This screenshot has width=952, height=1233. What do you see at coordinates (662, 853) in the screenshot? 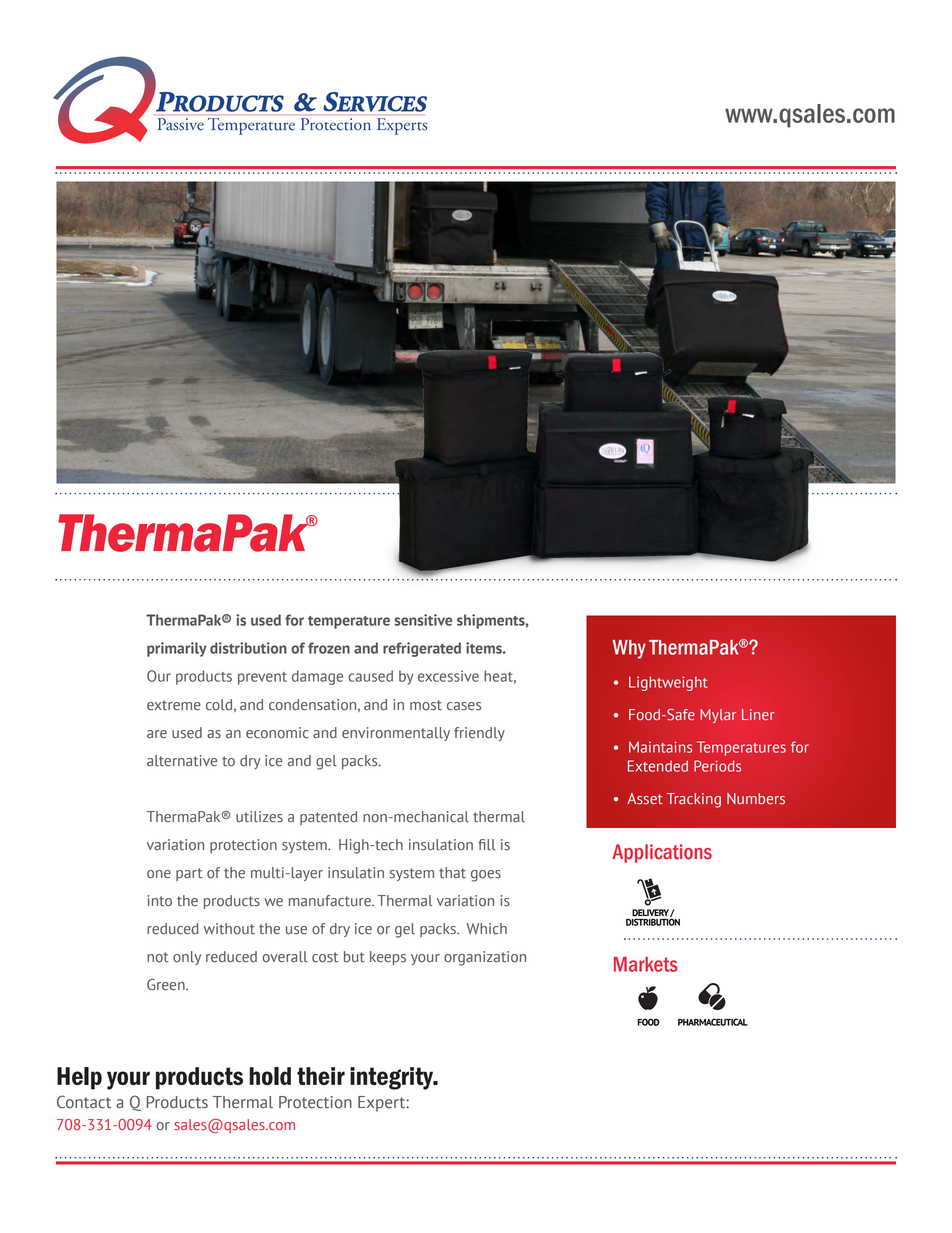
I see `Applications` at bounding box center [662, 853].
